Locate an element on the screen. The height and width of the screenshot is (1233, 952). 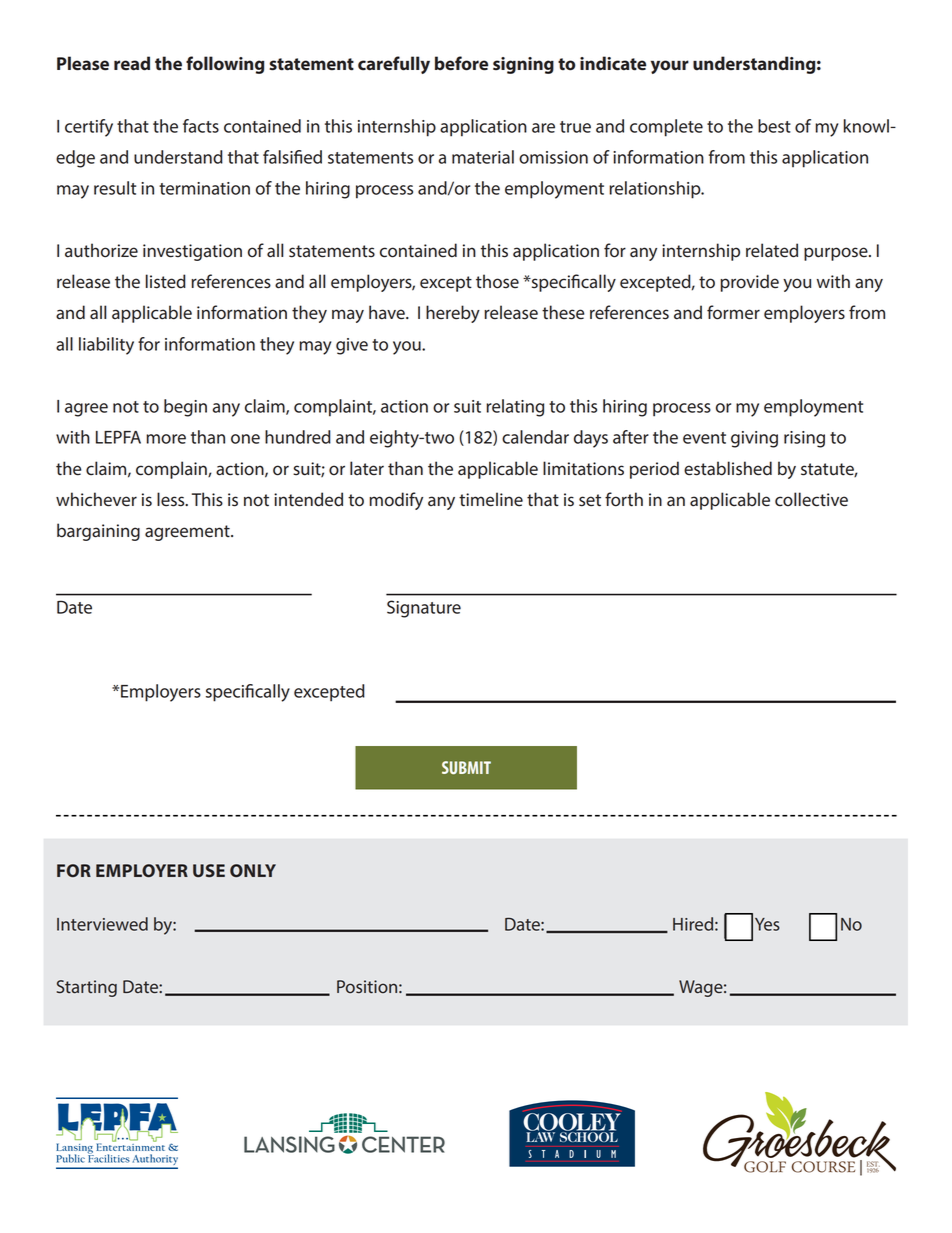
begin is located at coordinates (185, 408).
